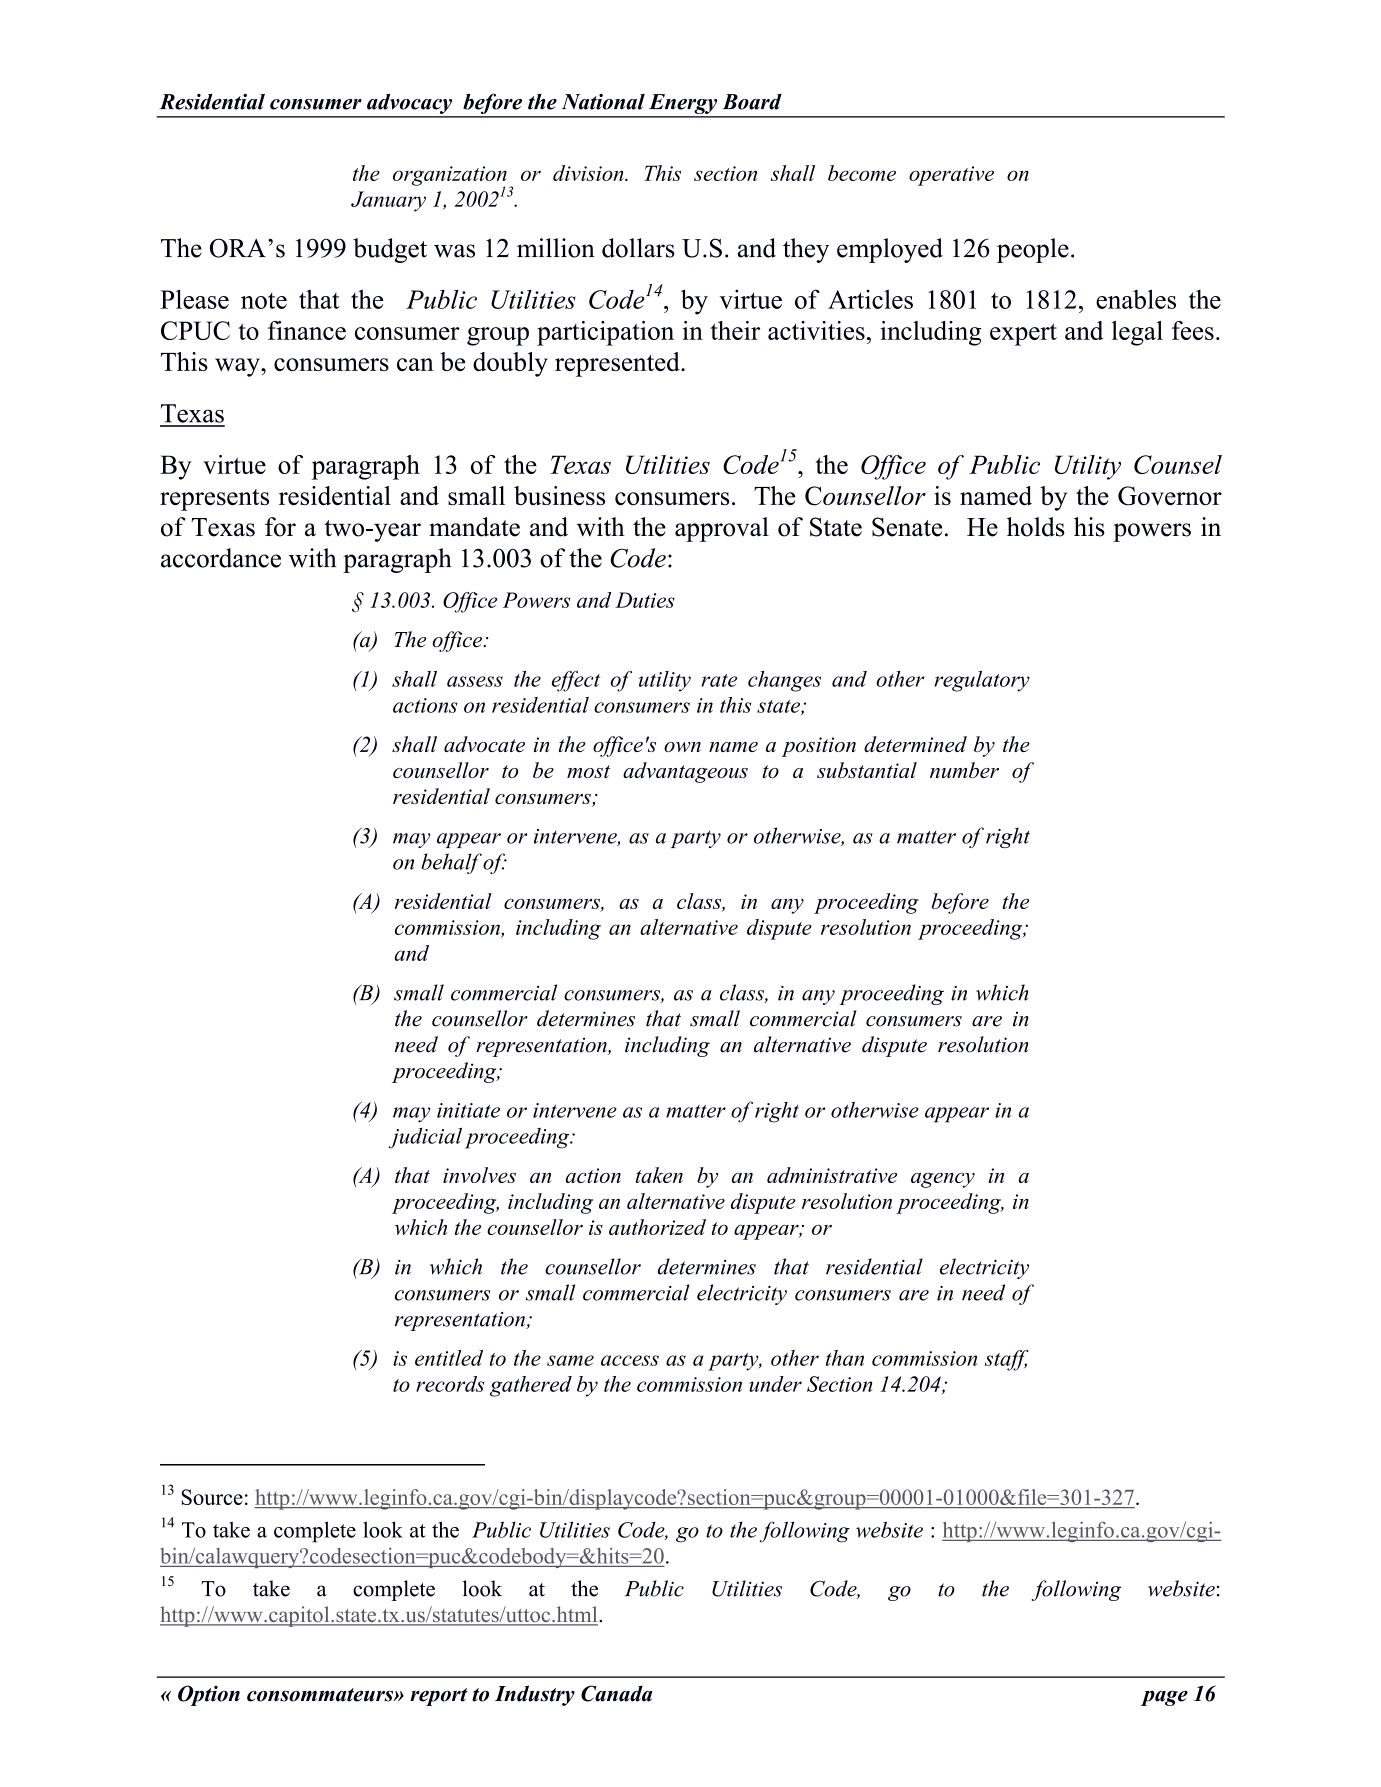  What do you see at coordinates (943, 1180) in the screenshot?
I see `agency` at bounding box center [943, 1180].
